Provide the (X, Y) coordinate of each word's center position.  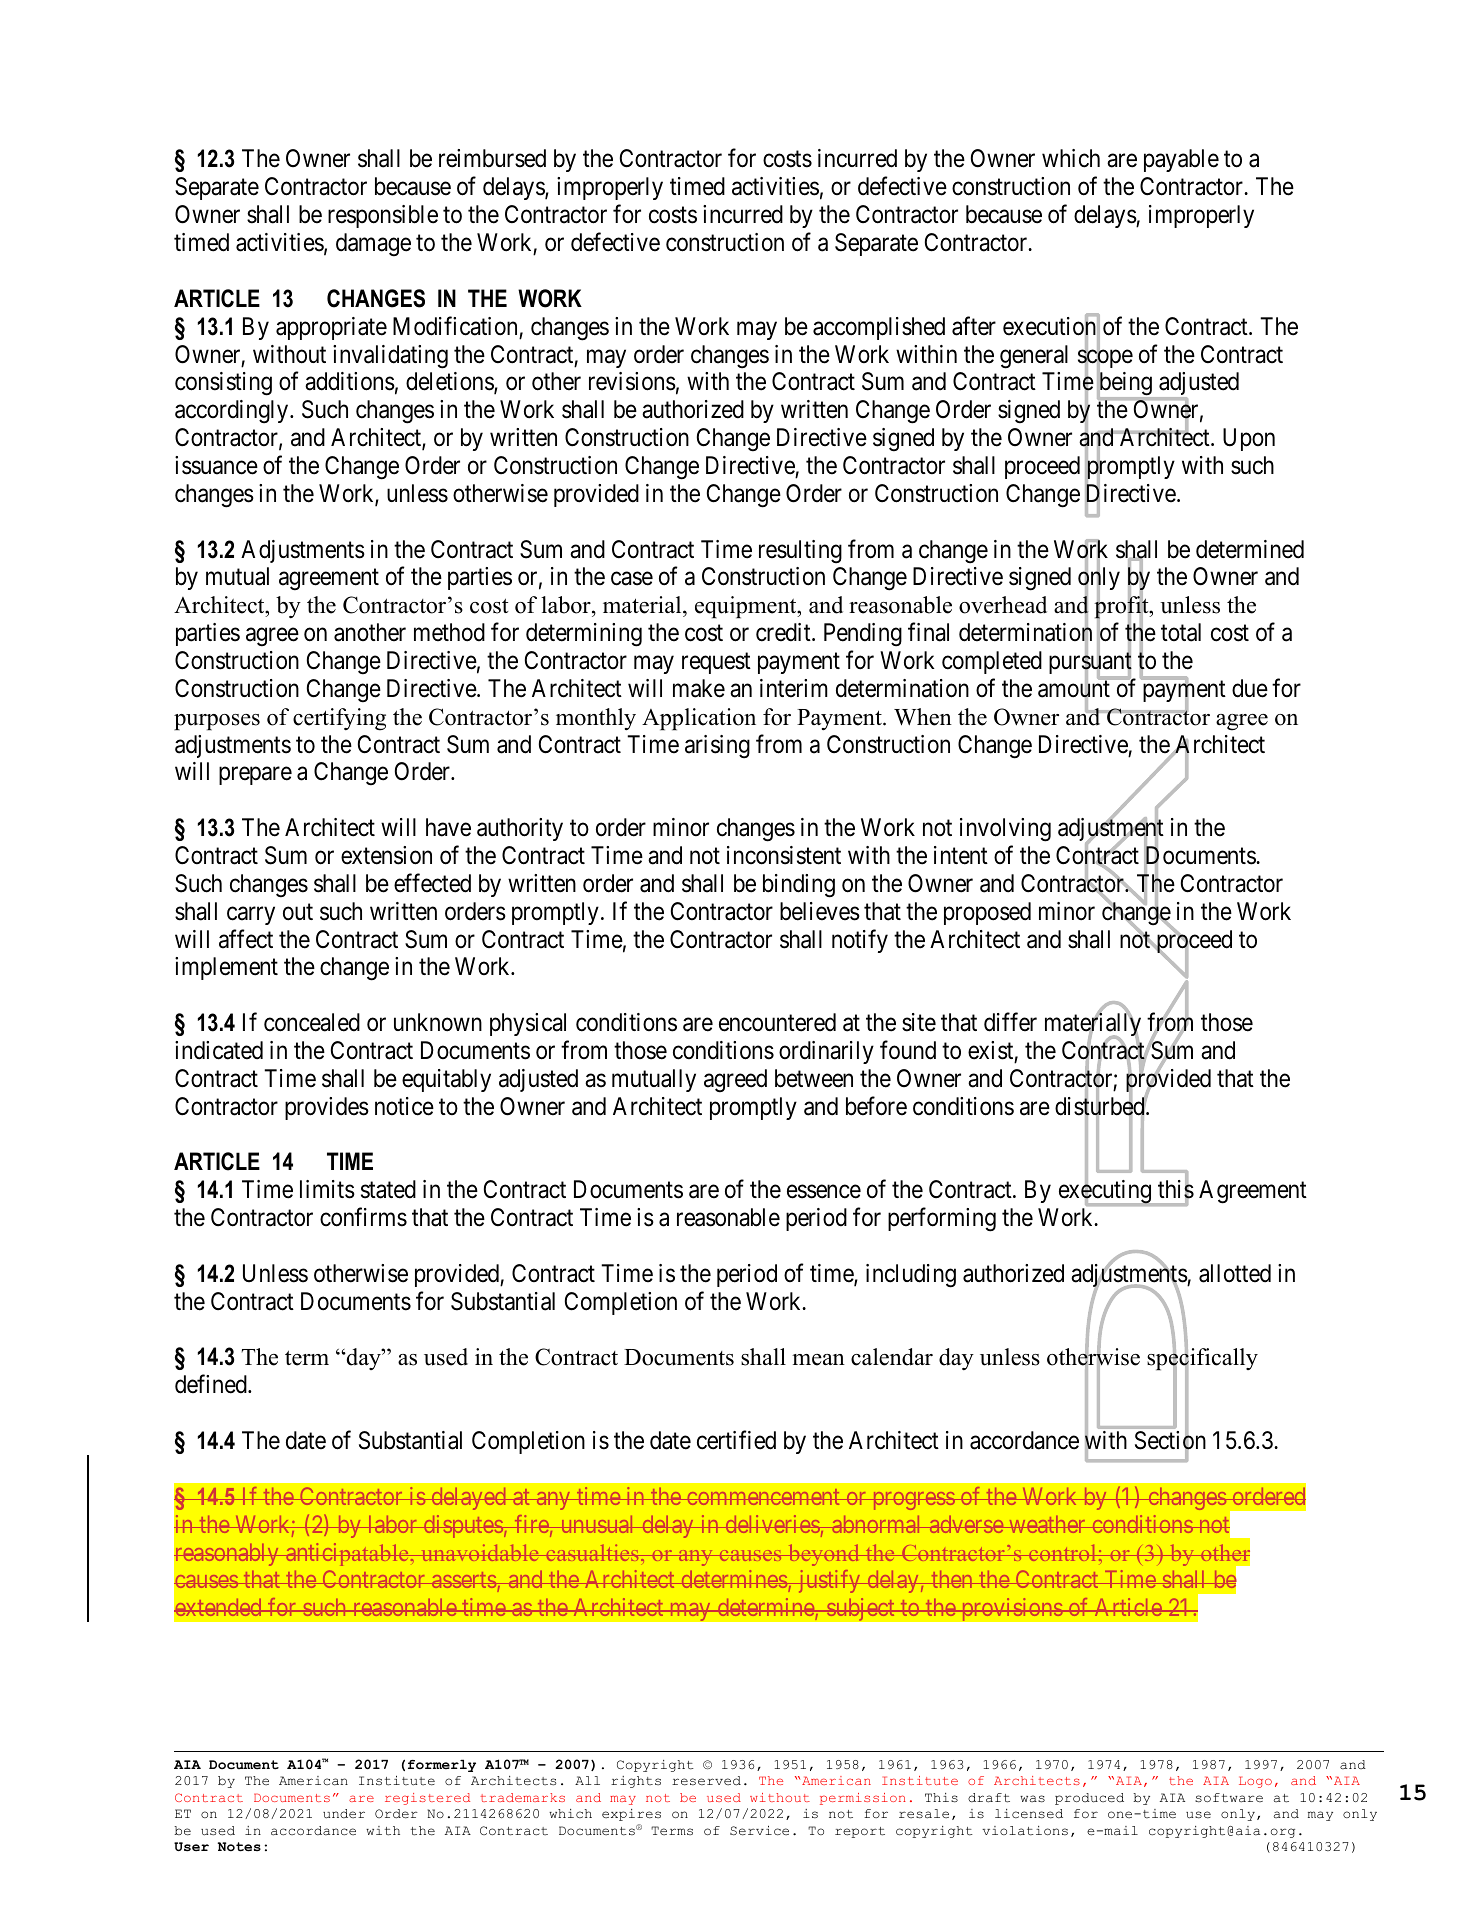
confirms (363, 1217)
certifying (339, 719)
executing (1106, 1193)
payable (1181, 160)
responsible (383, 216)
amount (1074, 690)
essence (824, 1192)
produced (1089, 1799)
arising (717, 747)
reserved (706, 1781)
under (344, 1814)
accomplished (879, 328)
